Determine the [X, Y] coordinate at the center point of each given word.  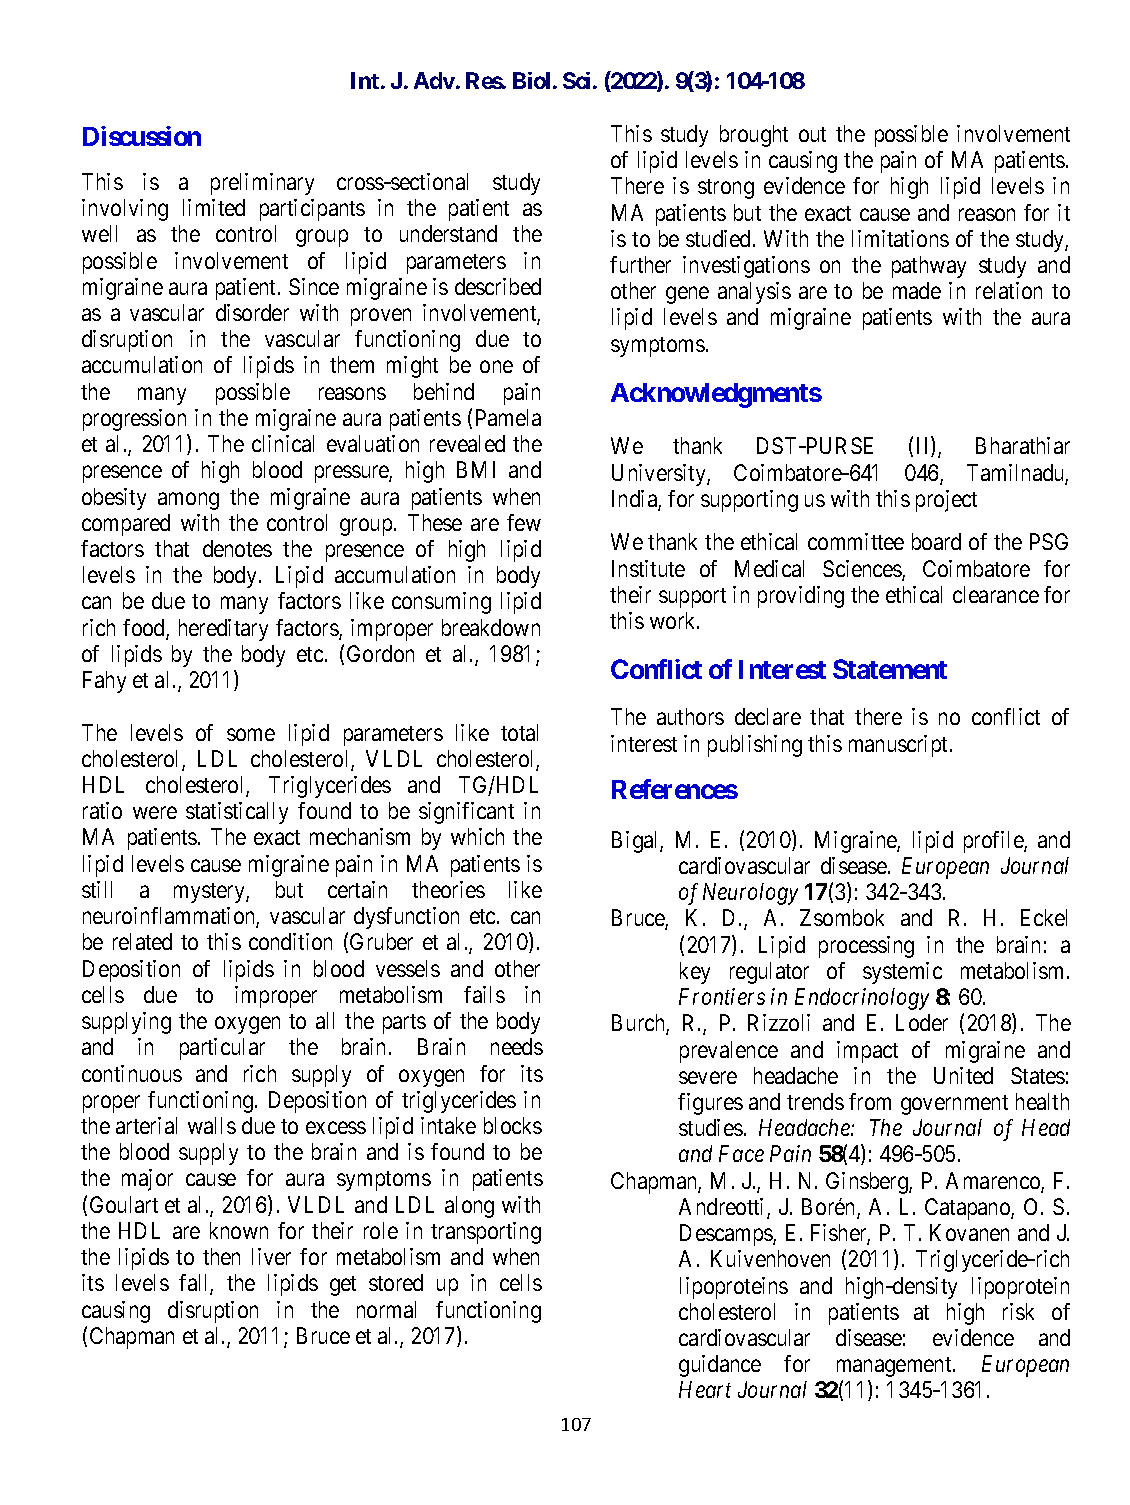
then [221, 1256]
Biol [531, 80]
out [812, 134]
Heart [705, 1390]
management [895, 1367]
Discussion [142, 136]
